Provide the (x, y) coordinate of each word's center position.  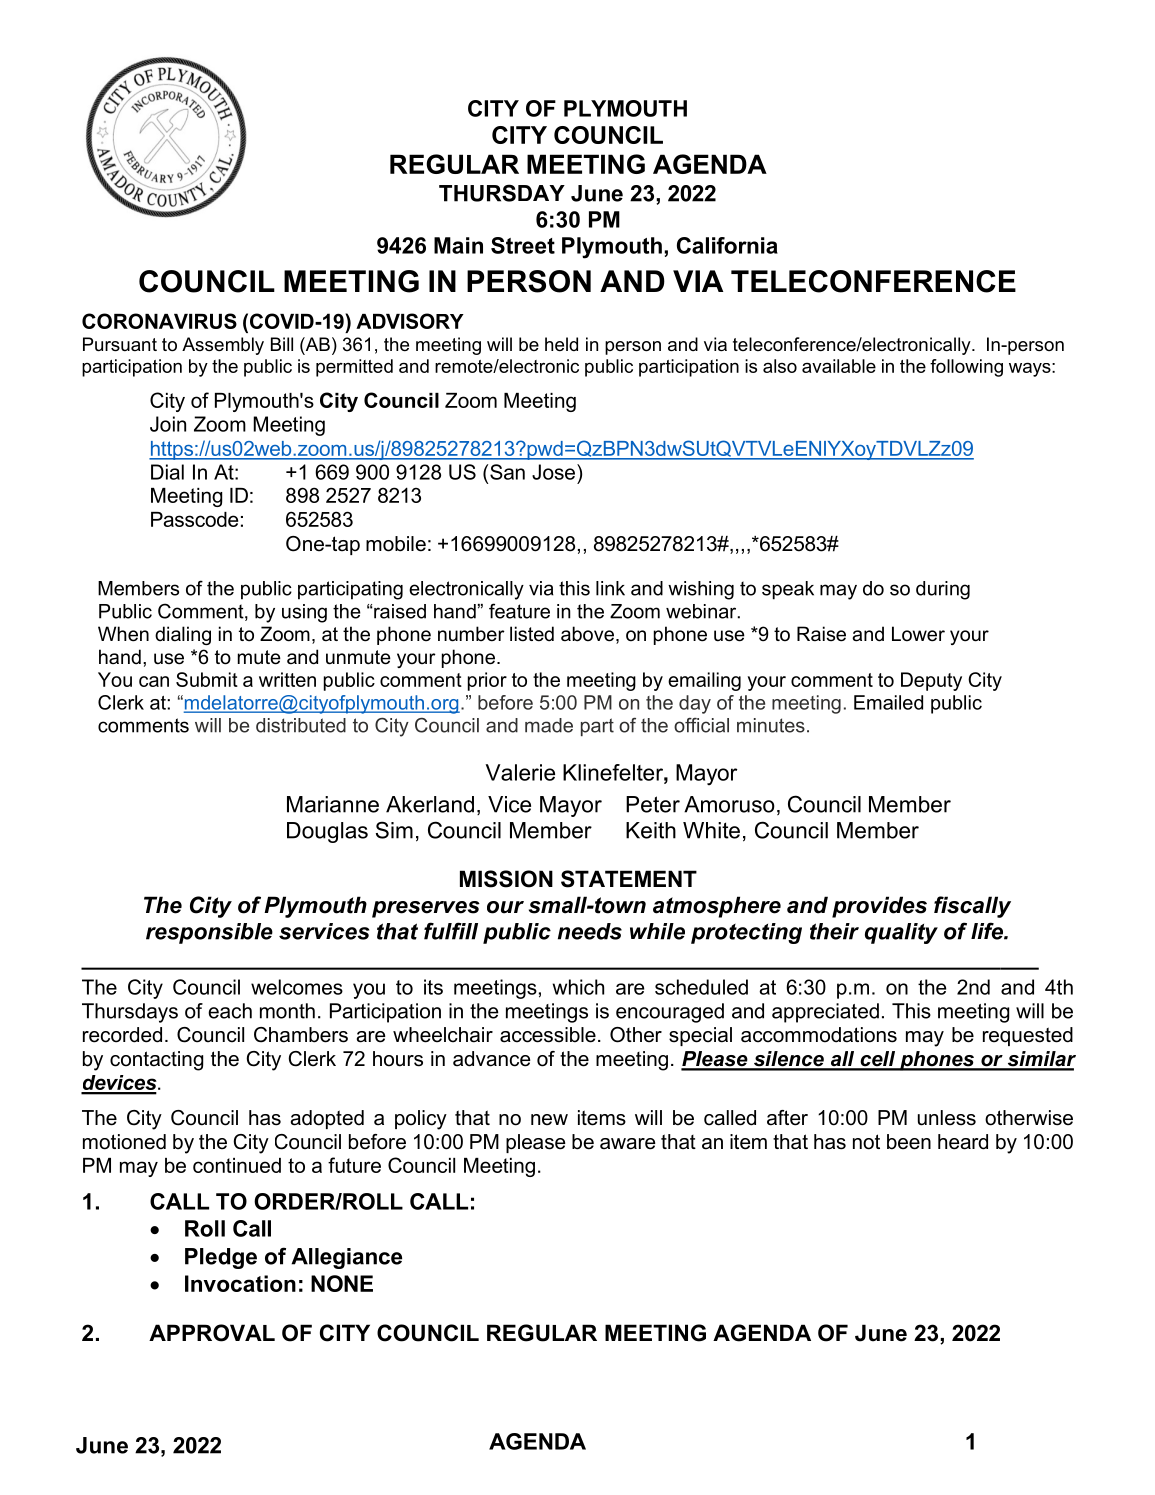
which (578, 987)
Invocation (240, 1283)
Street (523, 245)
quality (901, 933)
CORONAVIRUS (159, 321)
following (966, 368)
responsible (209, 933)
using (304, 613)
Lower (918, 634)
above (587, 634)
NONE (342, 1283)
